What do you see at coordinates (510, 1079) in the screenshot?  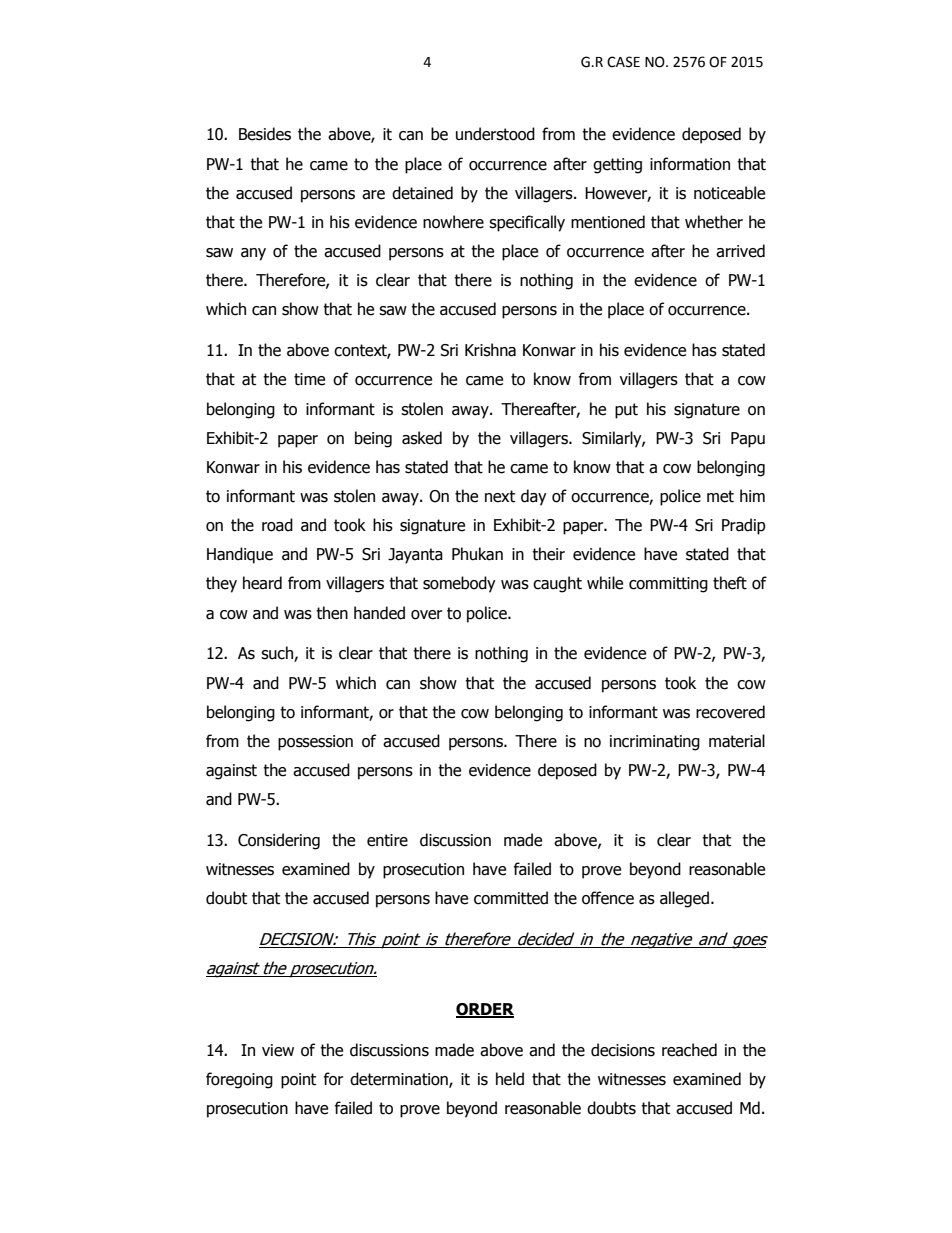 I see `held` at bounding box center [510, 1079].
